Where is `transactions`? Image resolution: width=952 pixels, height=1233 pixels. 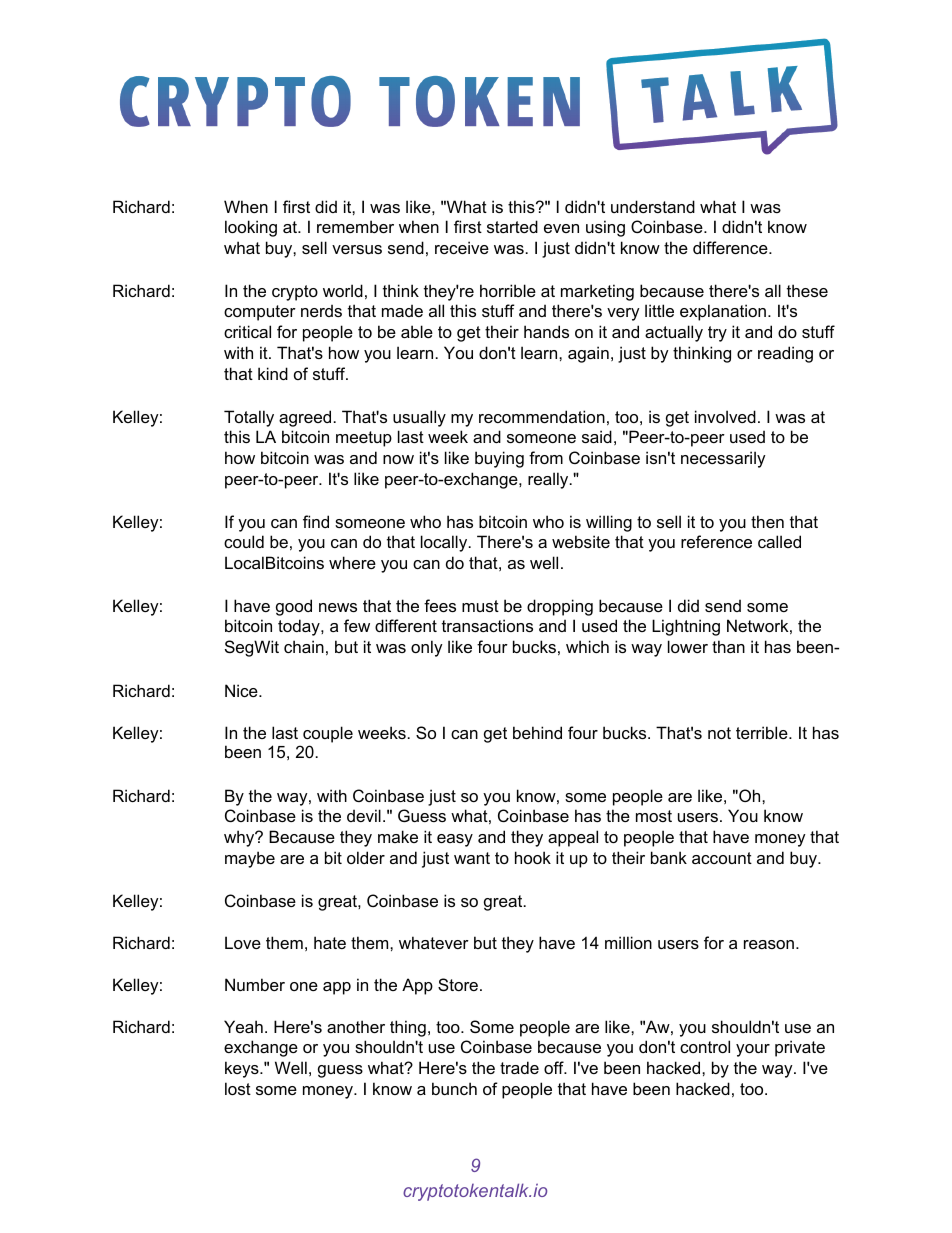 transactions is located at coordinates (487, 625).
